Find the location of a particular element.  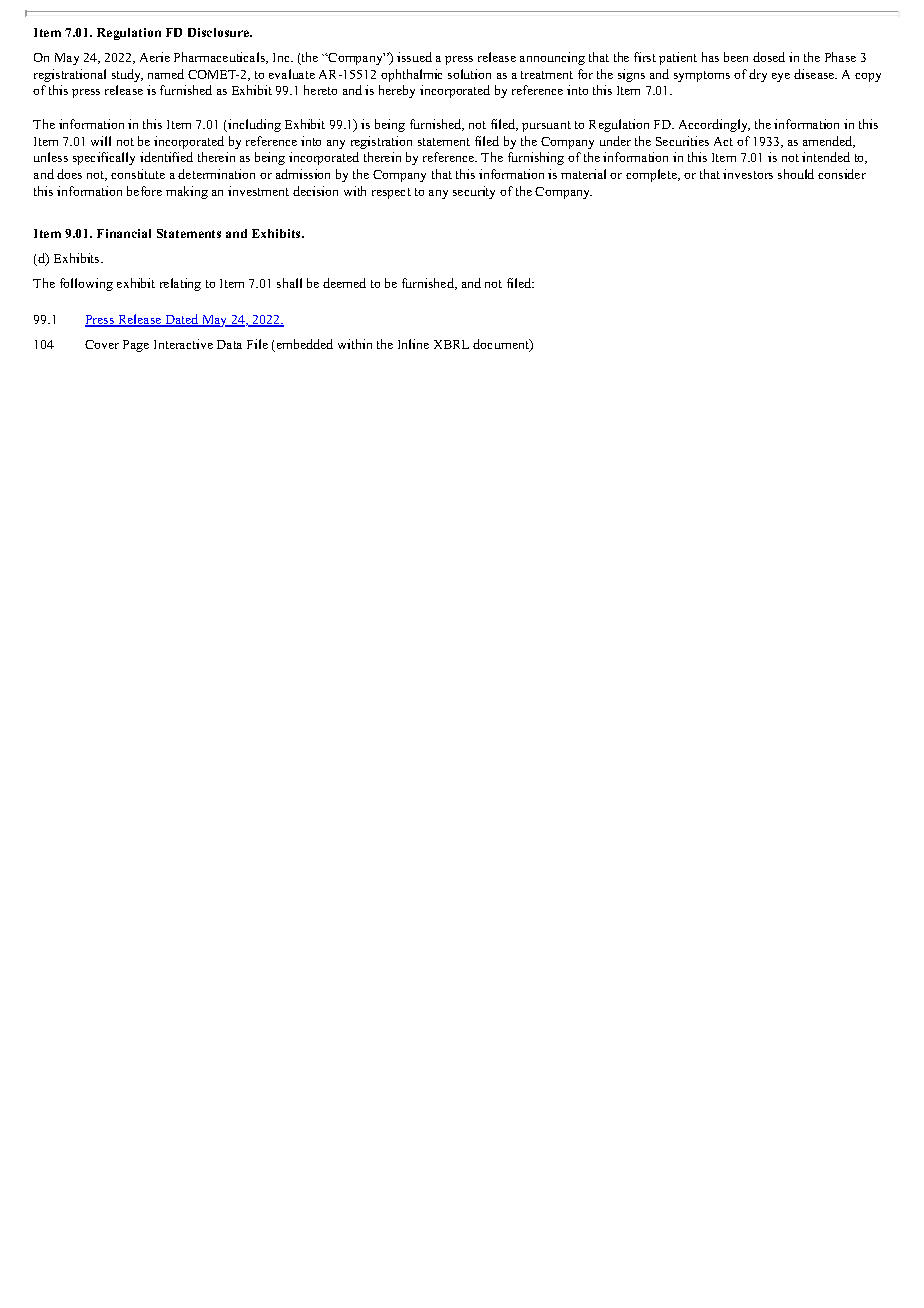

dosed is located at coordinates (769, 57).
